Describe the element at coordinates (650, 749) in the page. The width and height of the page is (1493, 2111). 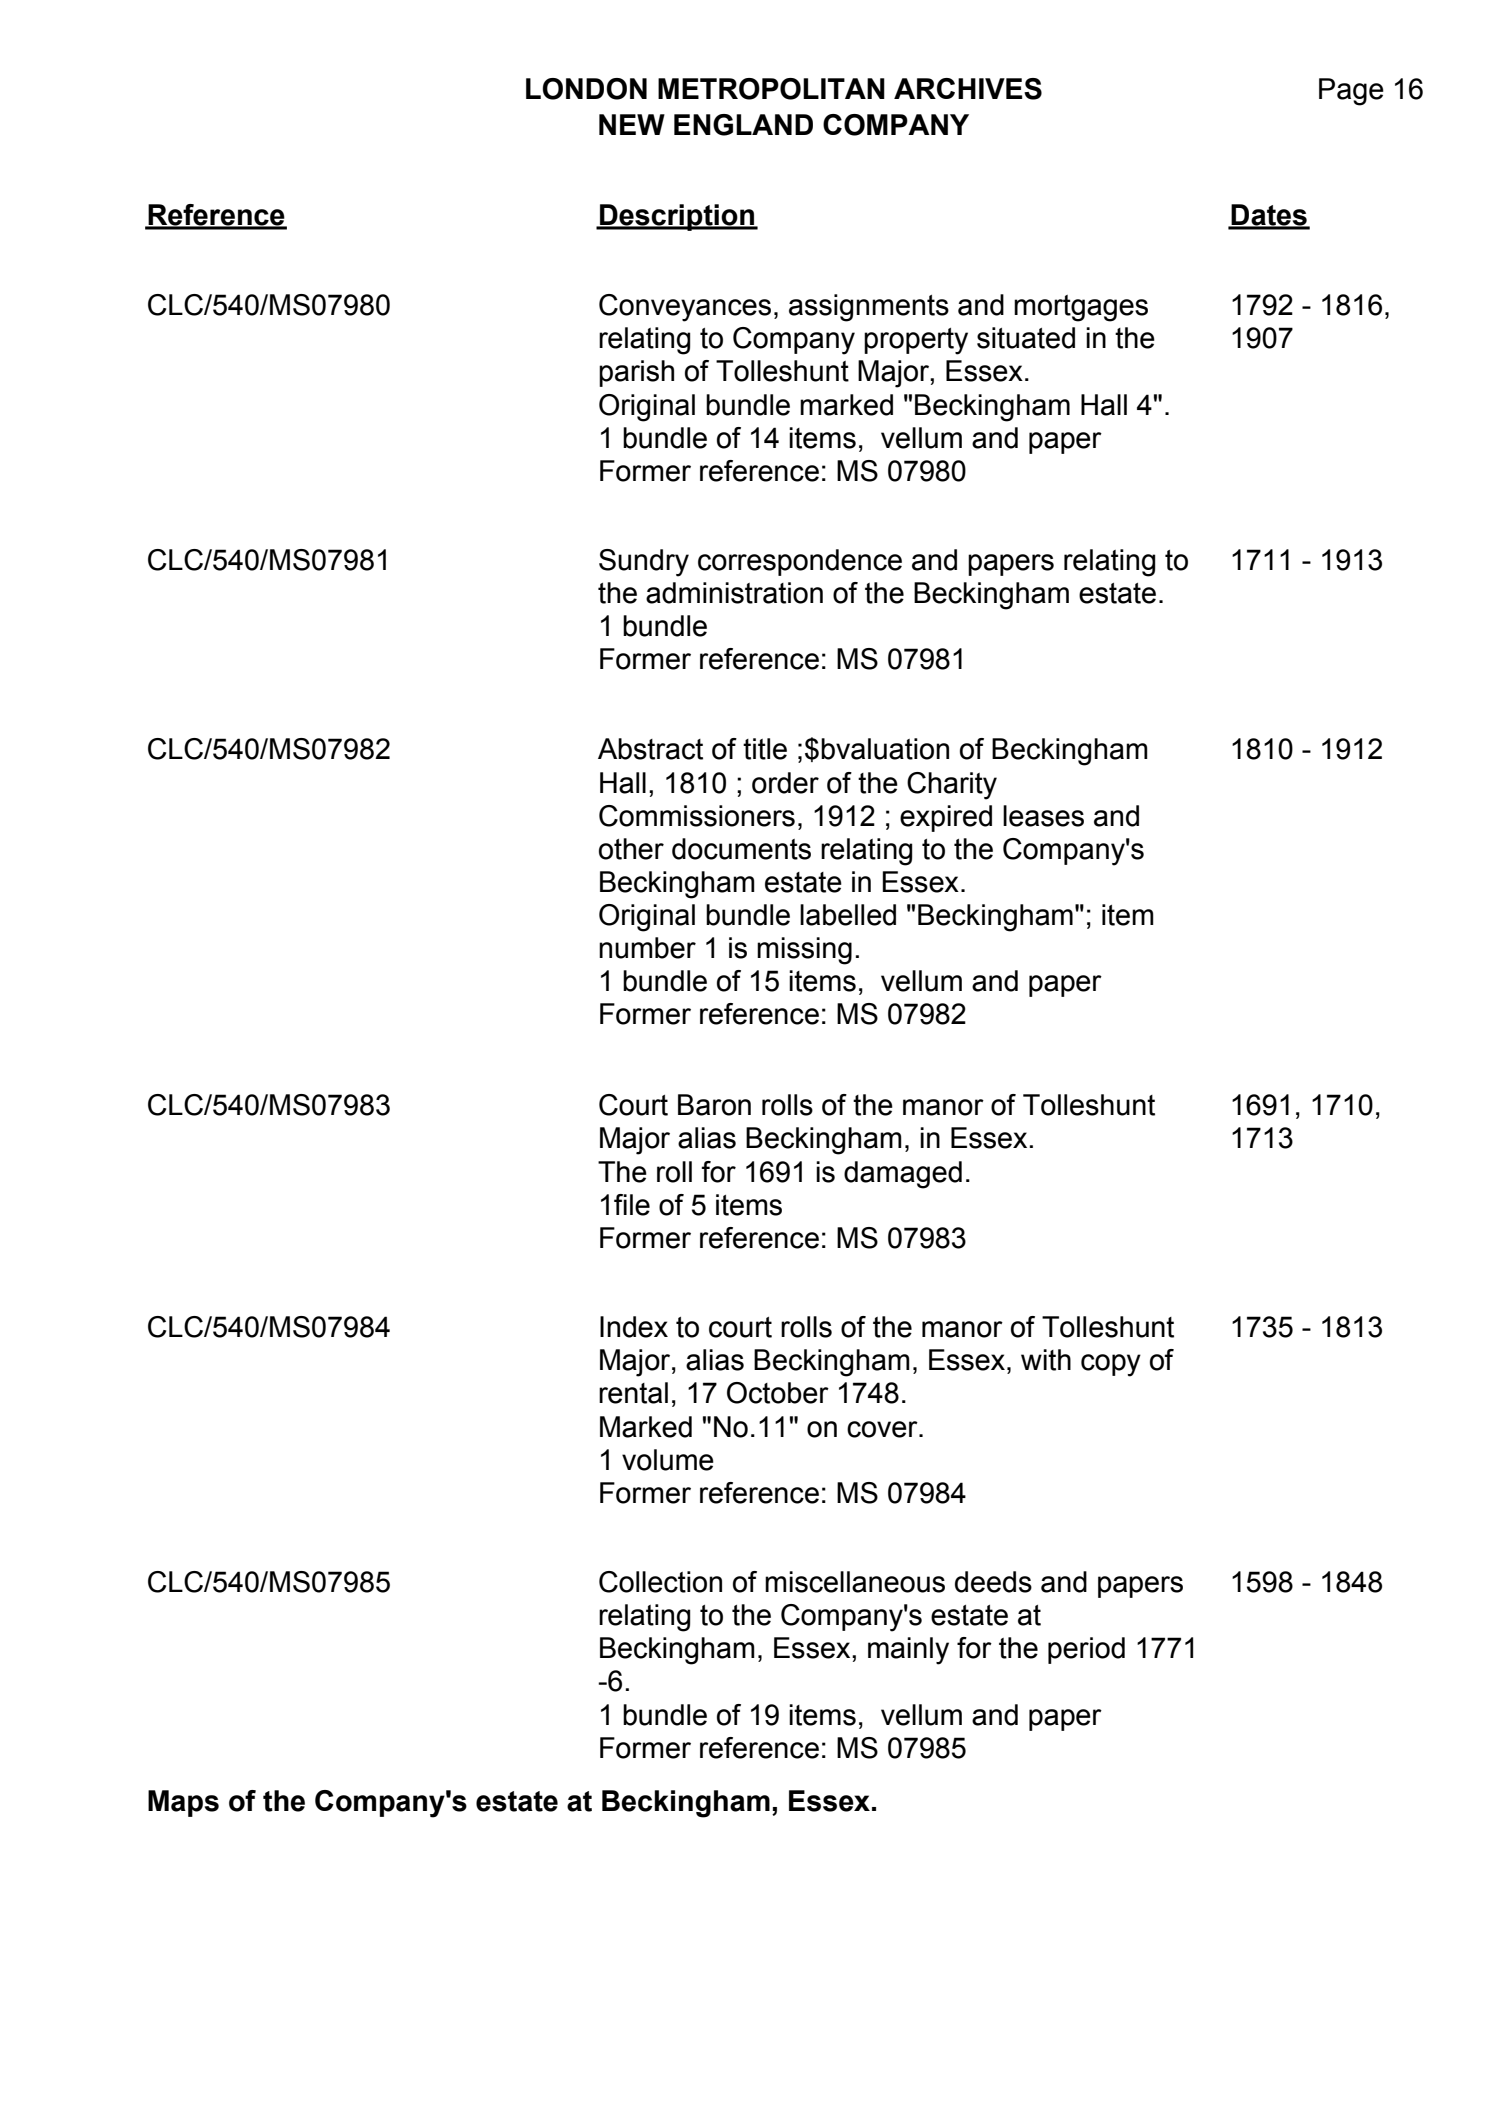
I see `Abstract` at that location.
